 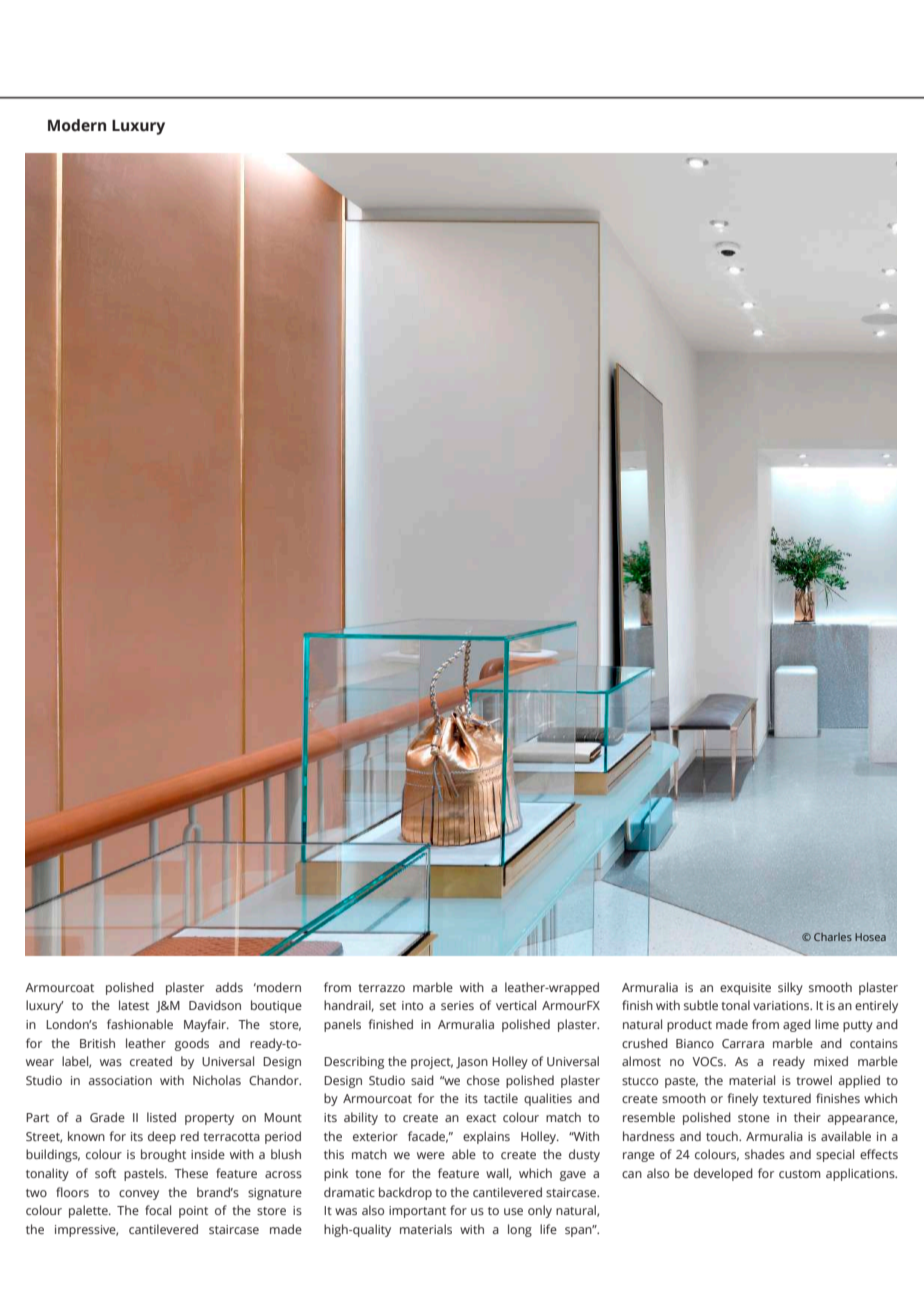 I want to click on terrazzo, so click(x=381, y=988).
